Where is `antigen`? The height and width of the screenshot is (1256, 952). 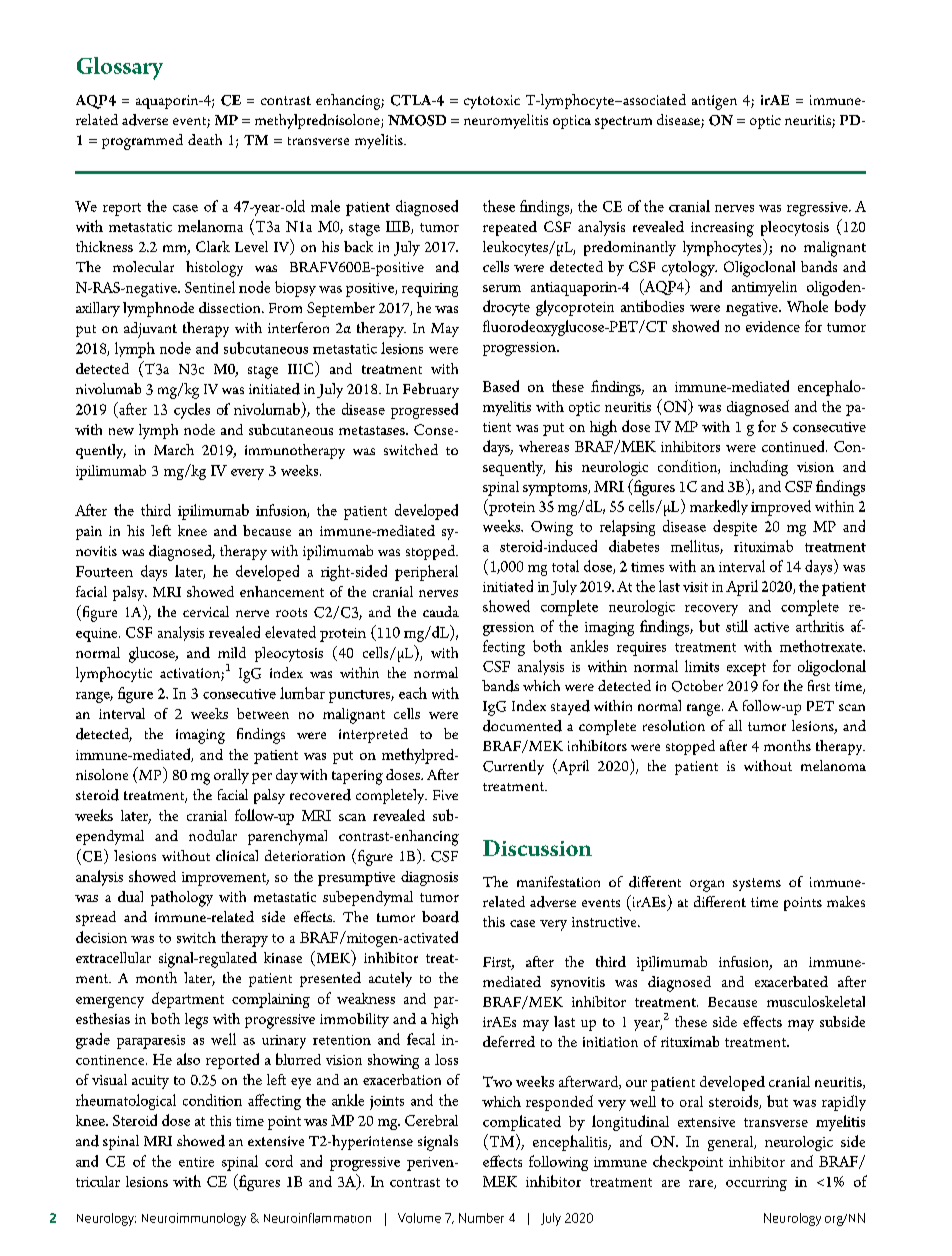 antigen is located at coordinates (714, 102).
